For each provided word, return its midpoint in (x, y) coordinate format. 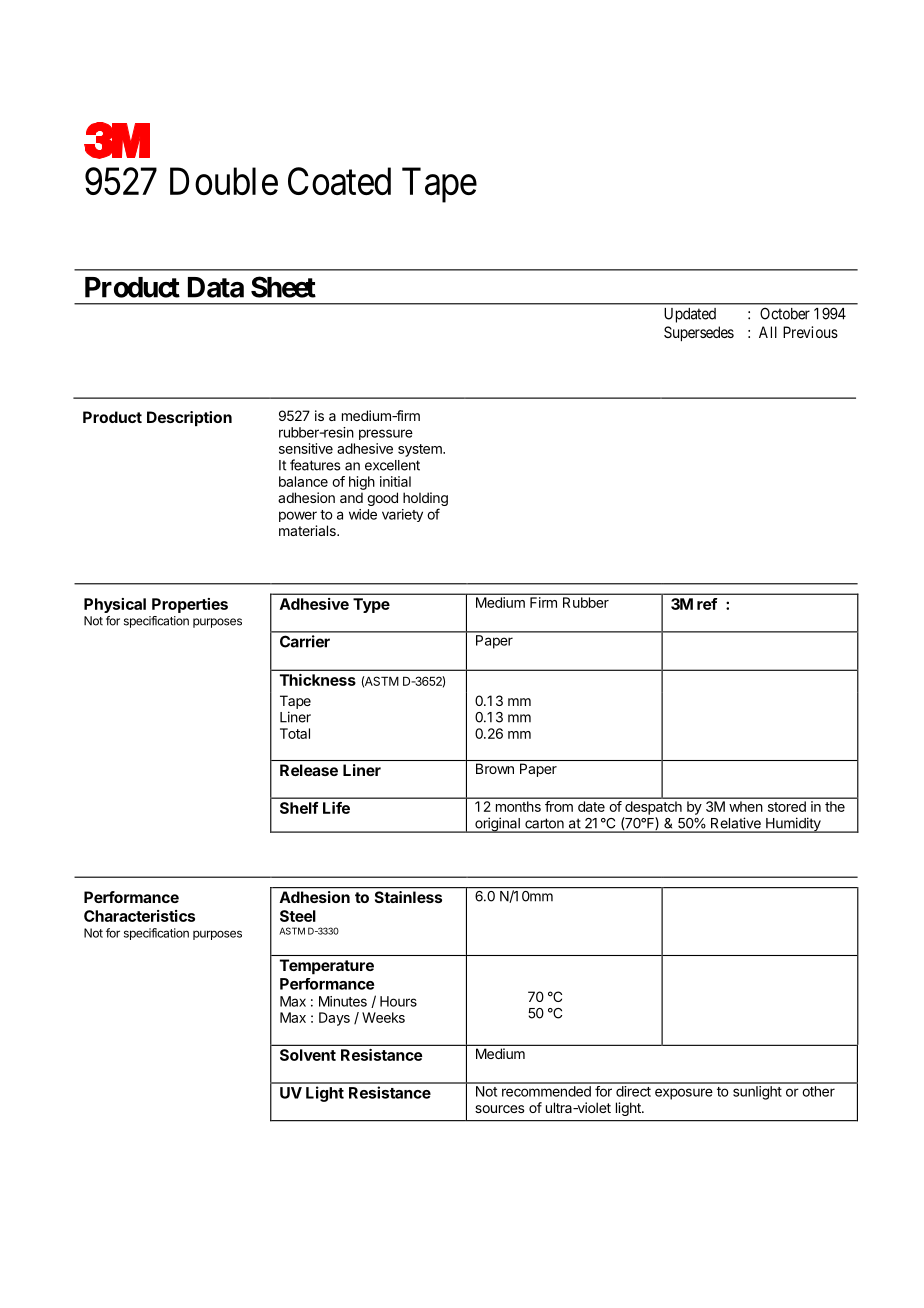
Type (371, 605)
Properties (190, 605)
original (497, 825)
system (421, 450)
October (785, 313)
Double (224, 181)
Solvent (308, 1055)
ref (707, 604)
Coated (339, 181)
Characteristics (139, 916)
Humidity (793, 825)
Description (189, 419)
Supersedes (699, 334)
